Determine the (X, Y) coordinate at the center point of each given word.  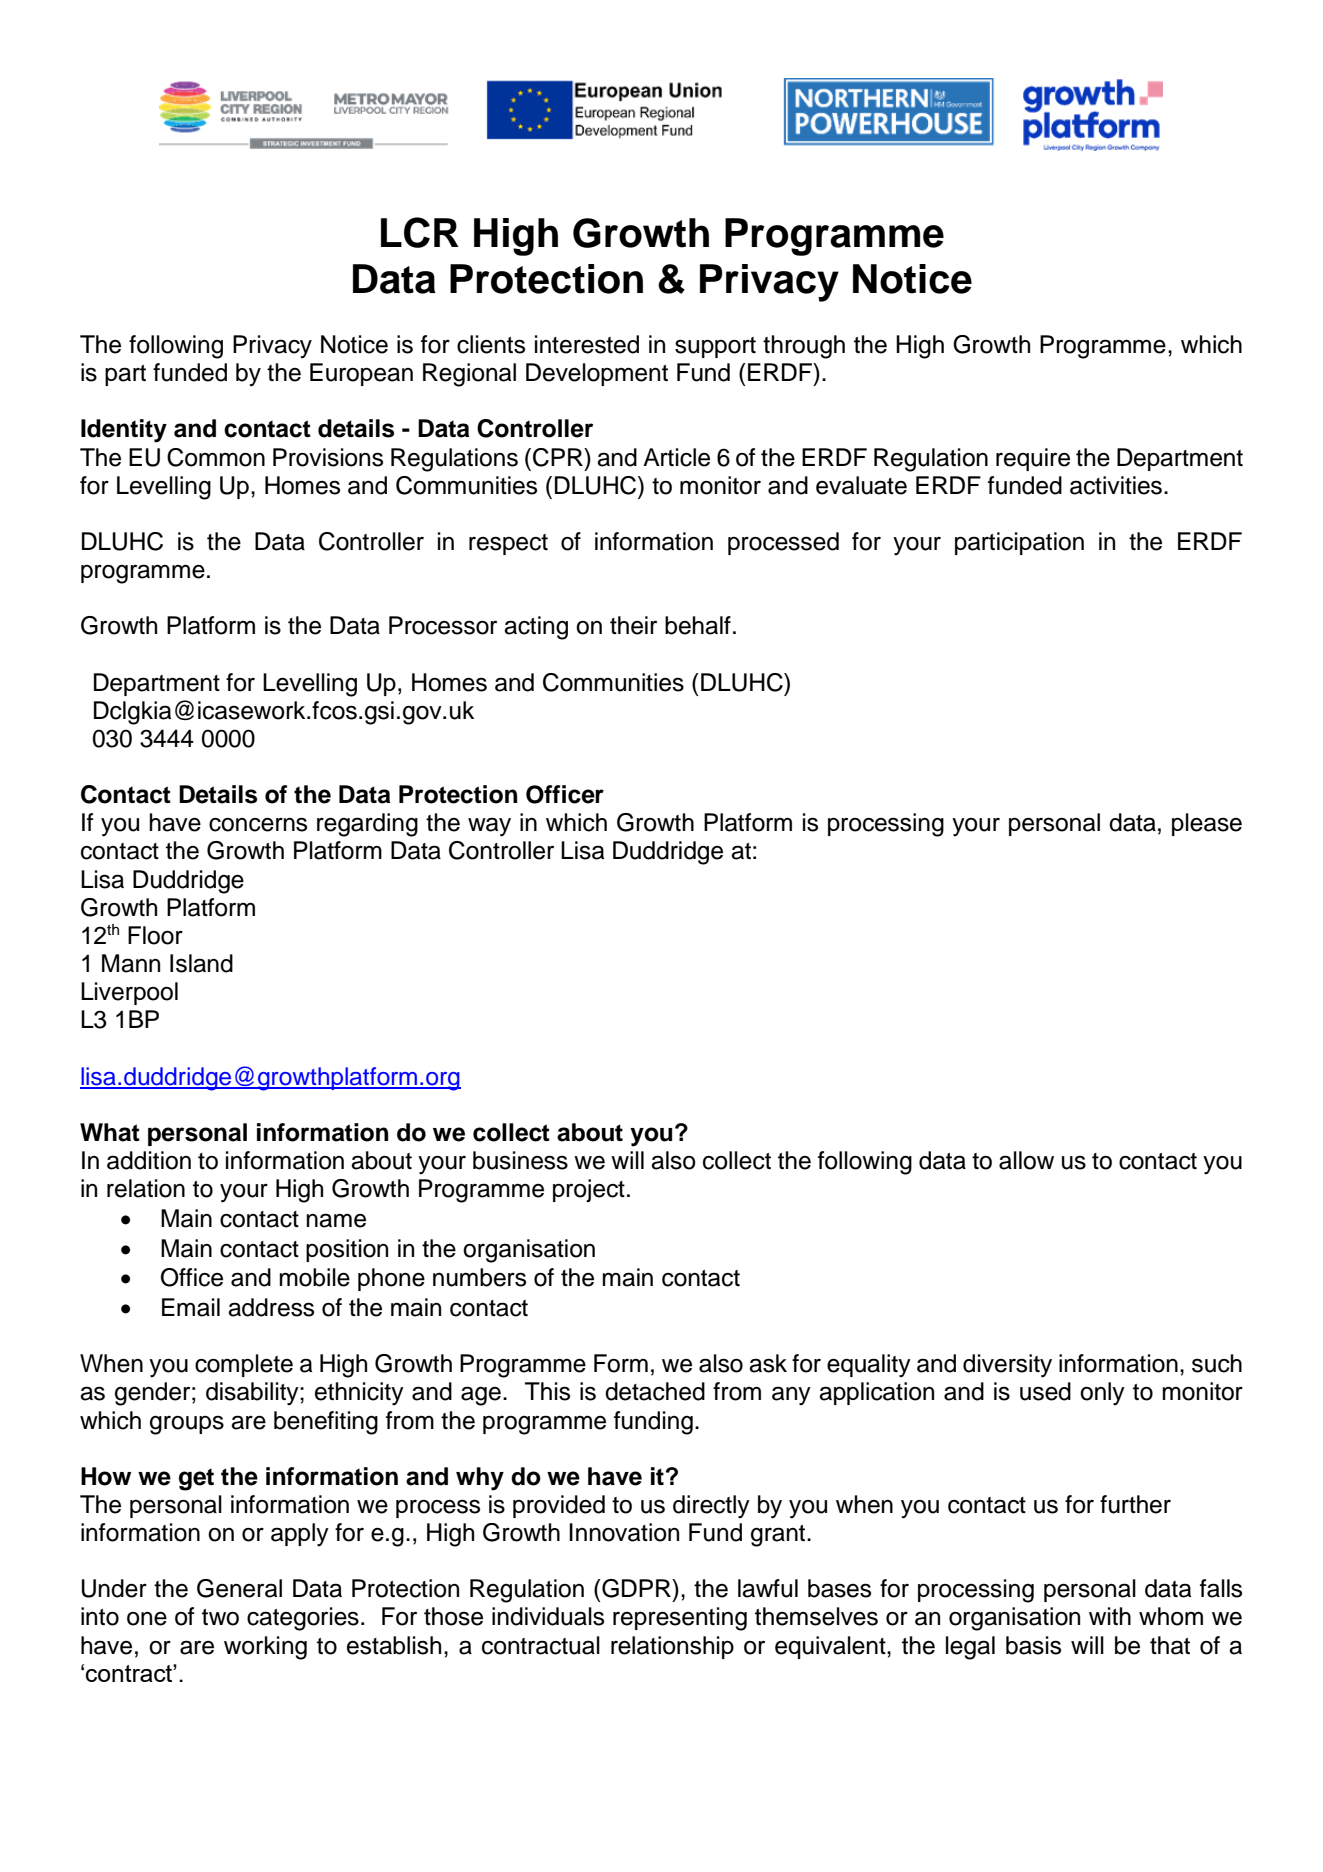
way (489, 827)
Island (201, 963)
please (1207, 824)
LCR (420, 232)
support (715, 347)
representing (680, 1619)
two (220, 1617)
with (1110, 1616)
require (1033, 459)
